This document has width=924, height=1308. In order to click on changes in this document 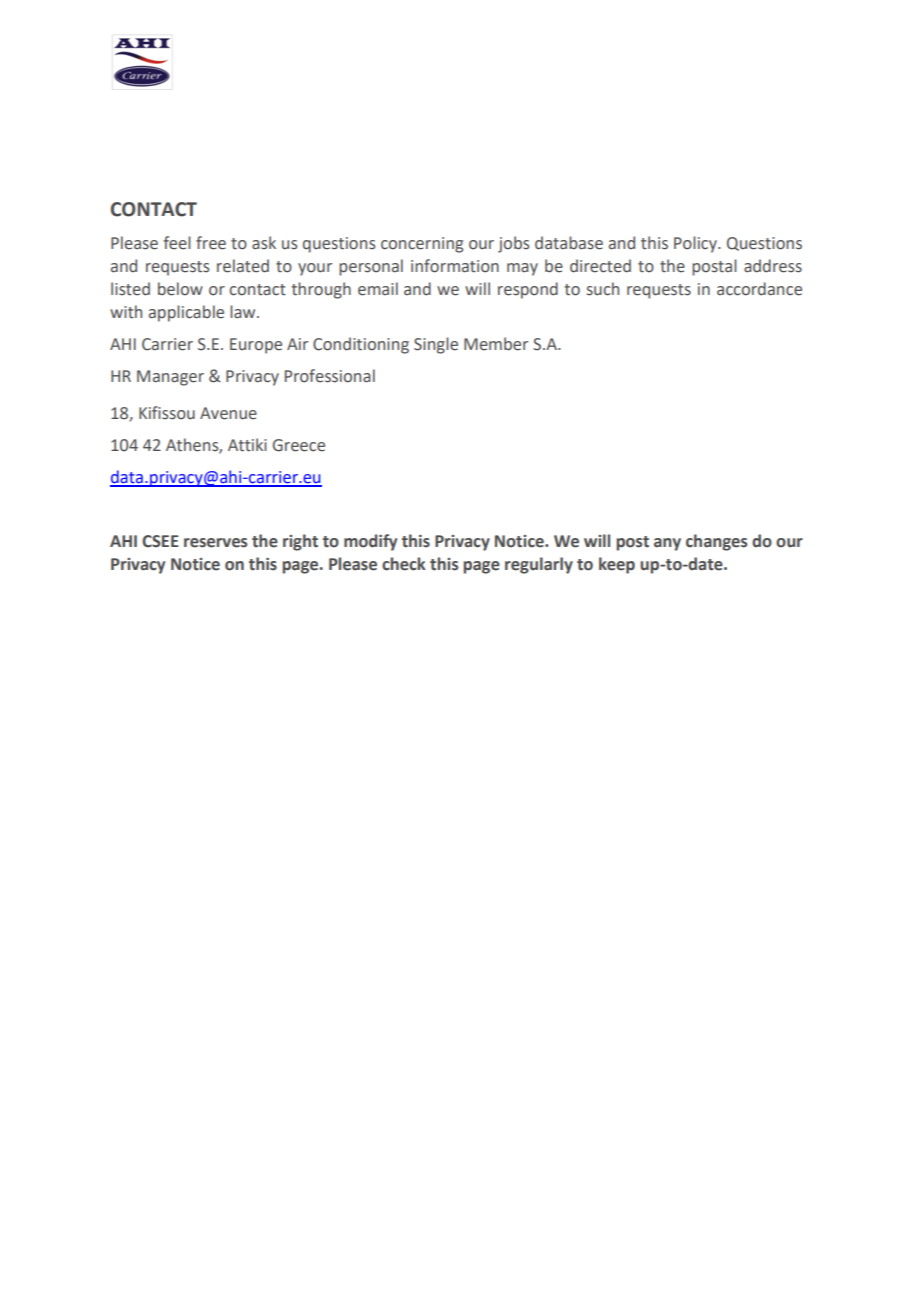, I will do `click(716, 542)`.
